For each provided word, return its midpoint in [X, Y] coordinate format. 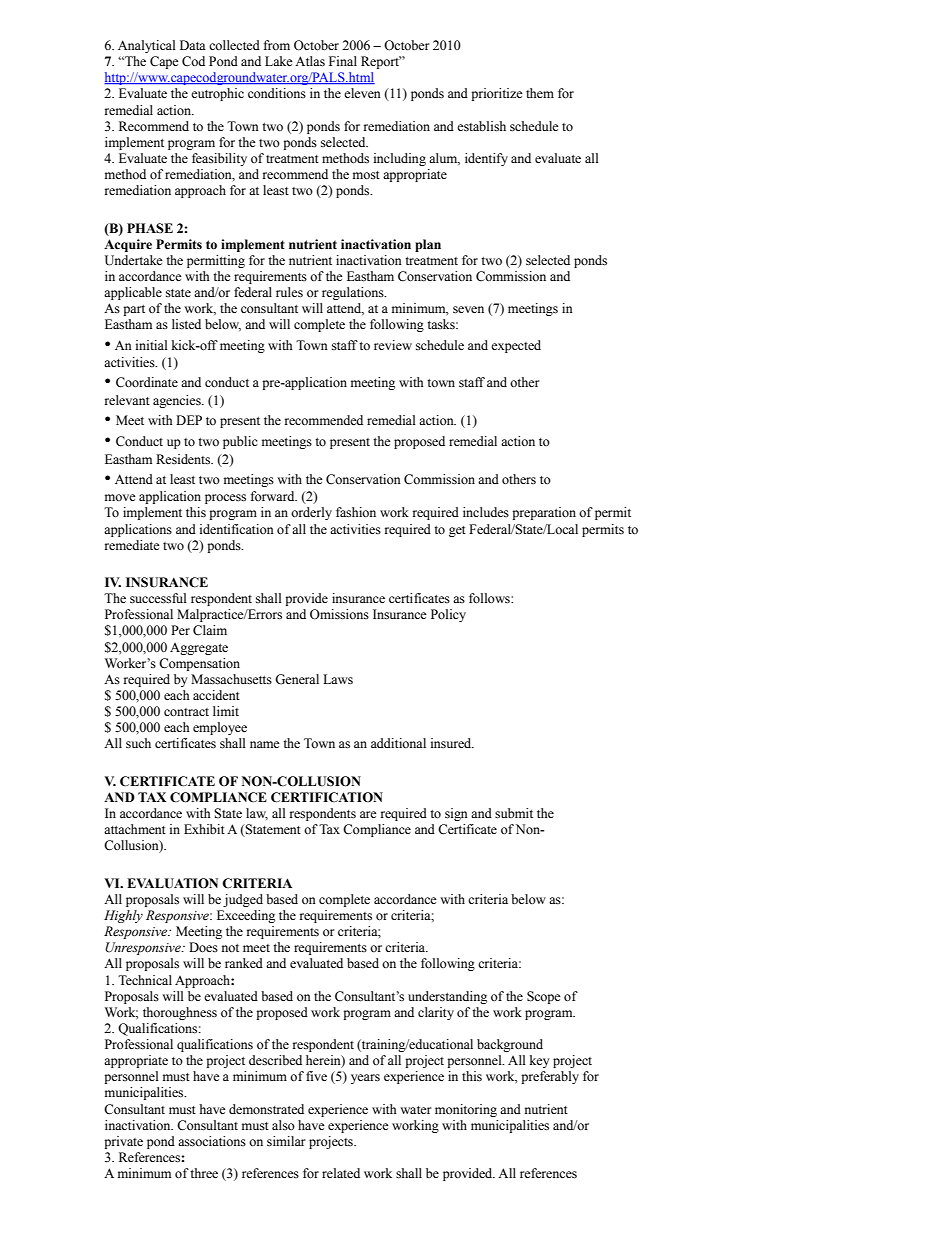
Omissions [339, 614]
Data [193, 45]
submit [514, 813]
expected [516, 346]
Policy [448, 615]
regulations [354, 293]
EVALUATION [172, 883]
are [368, 814]
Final [343, 61]
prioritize [497, 94]
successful [158, 598]
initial [152, 345]
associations [212, 1141]
